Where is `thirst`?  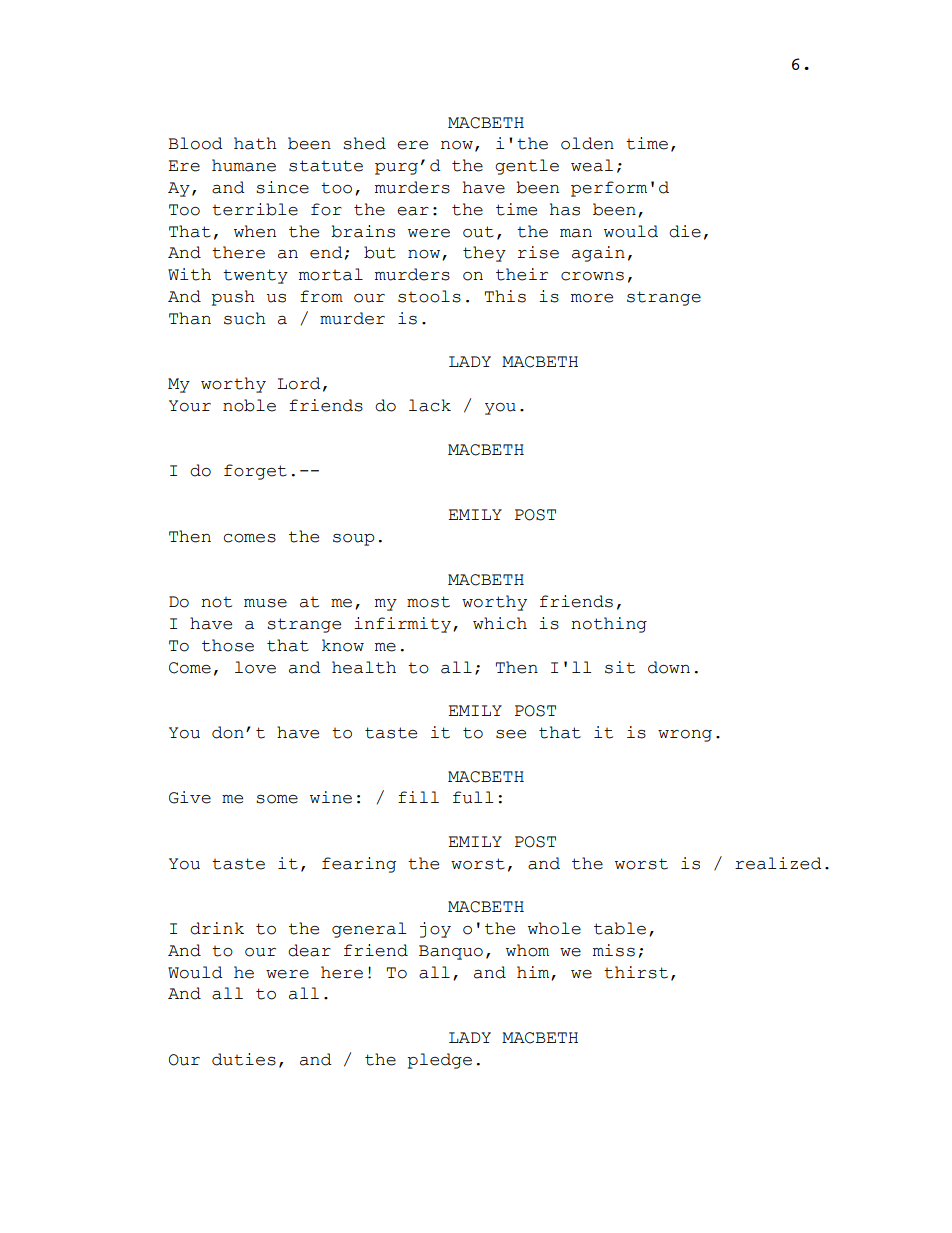
thirst is located at coordinates (636, 972).
